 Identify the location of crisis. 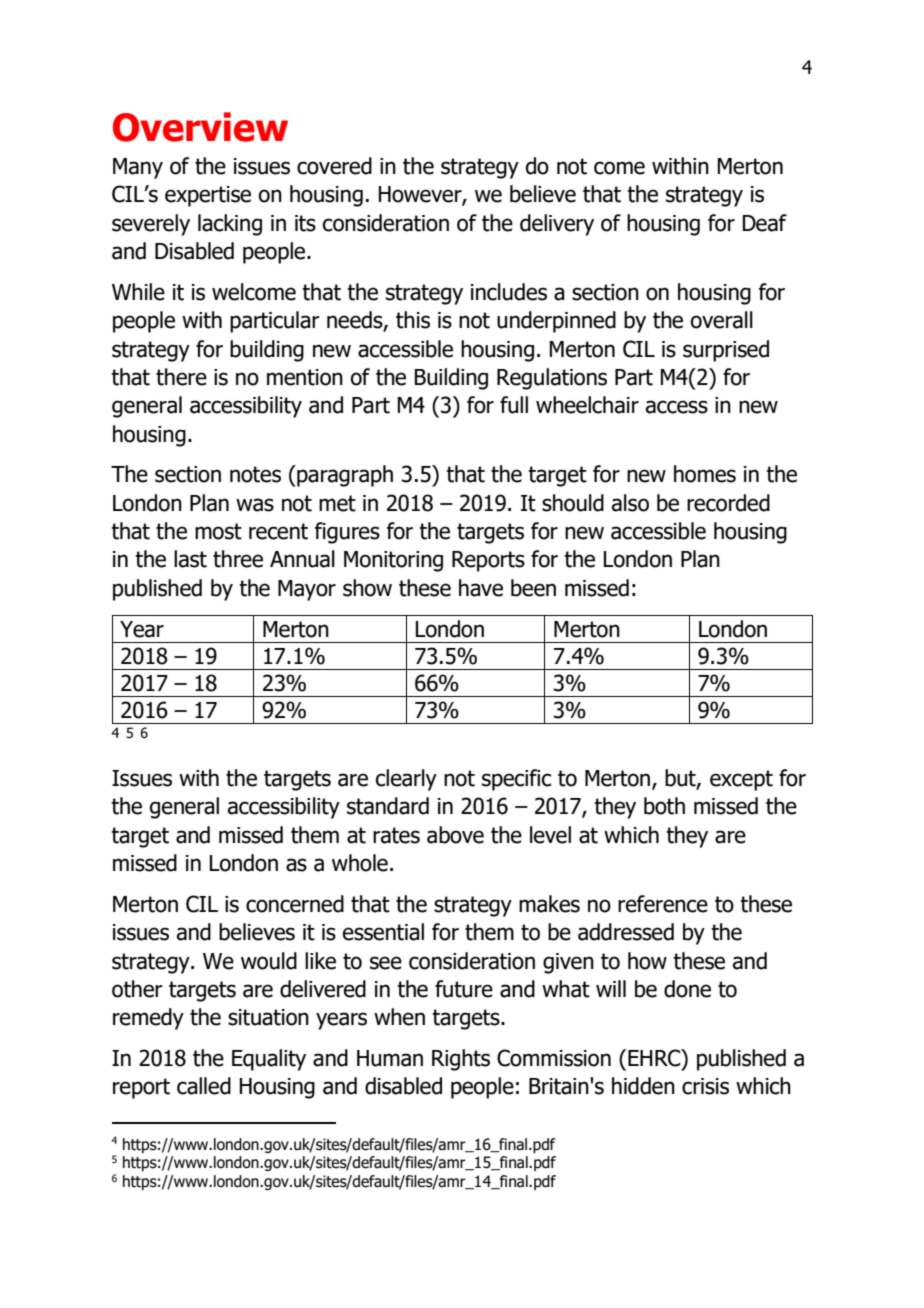
(705, 1086).
